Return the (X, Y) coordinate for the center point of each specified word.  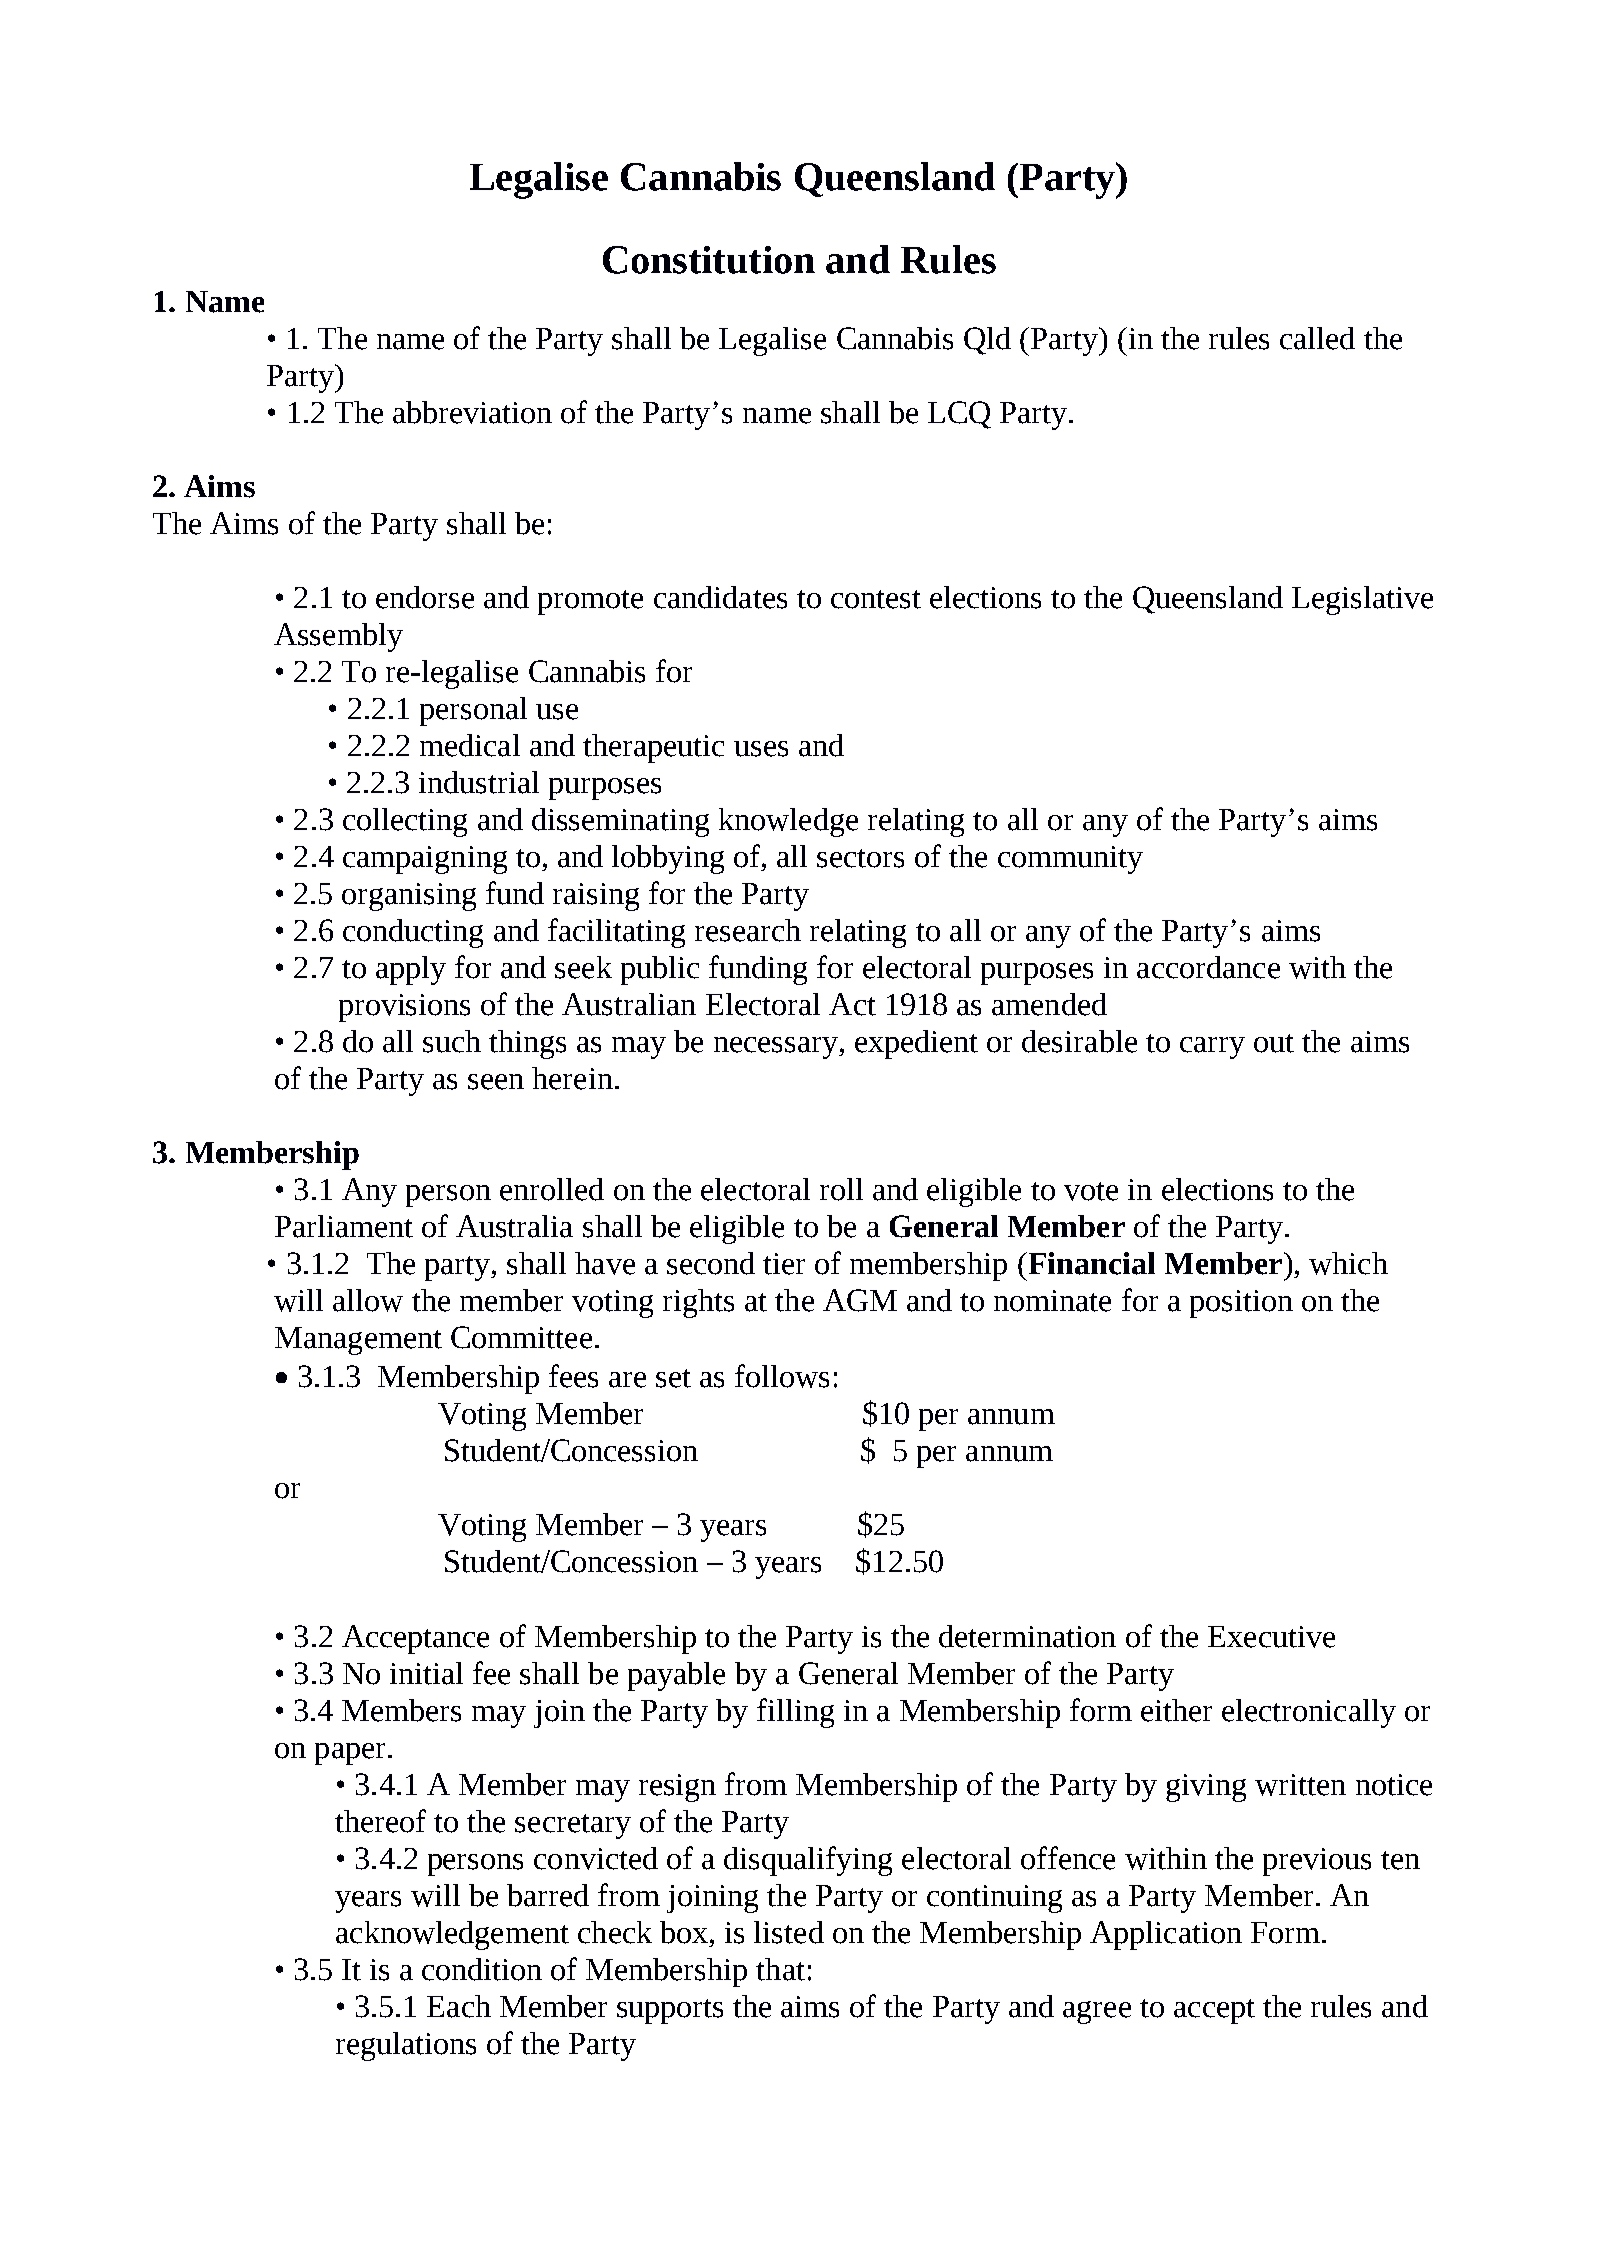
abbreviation (472, 412)
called (1317, 338)
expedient (916, 1044)
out (1274, 1043)
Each (459, 2006)
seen (496, 1082)
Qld (987, 341)
